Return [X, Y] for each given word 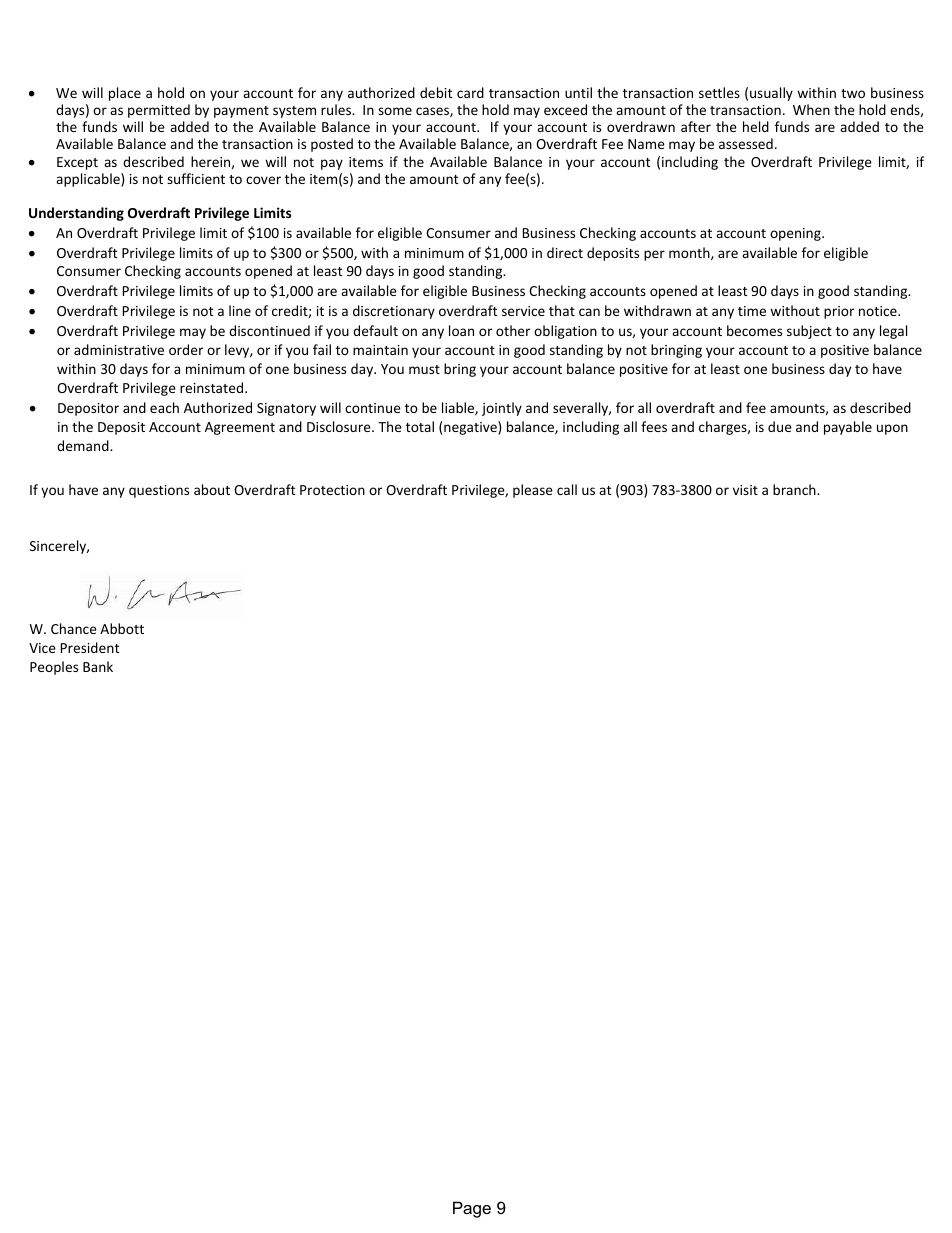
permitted [159, 111]
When [811, 109]
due [780, 426]
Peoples [54, 668]
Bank [98, 666]
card [470, 92]
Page [472, 1209]
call [567, 489]
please [533, 491]
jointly [502, 409]
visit [745, 490]
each [164, 407]
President [90, 647]
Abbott [122, 628]
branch [795, 489]
